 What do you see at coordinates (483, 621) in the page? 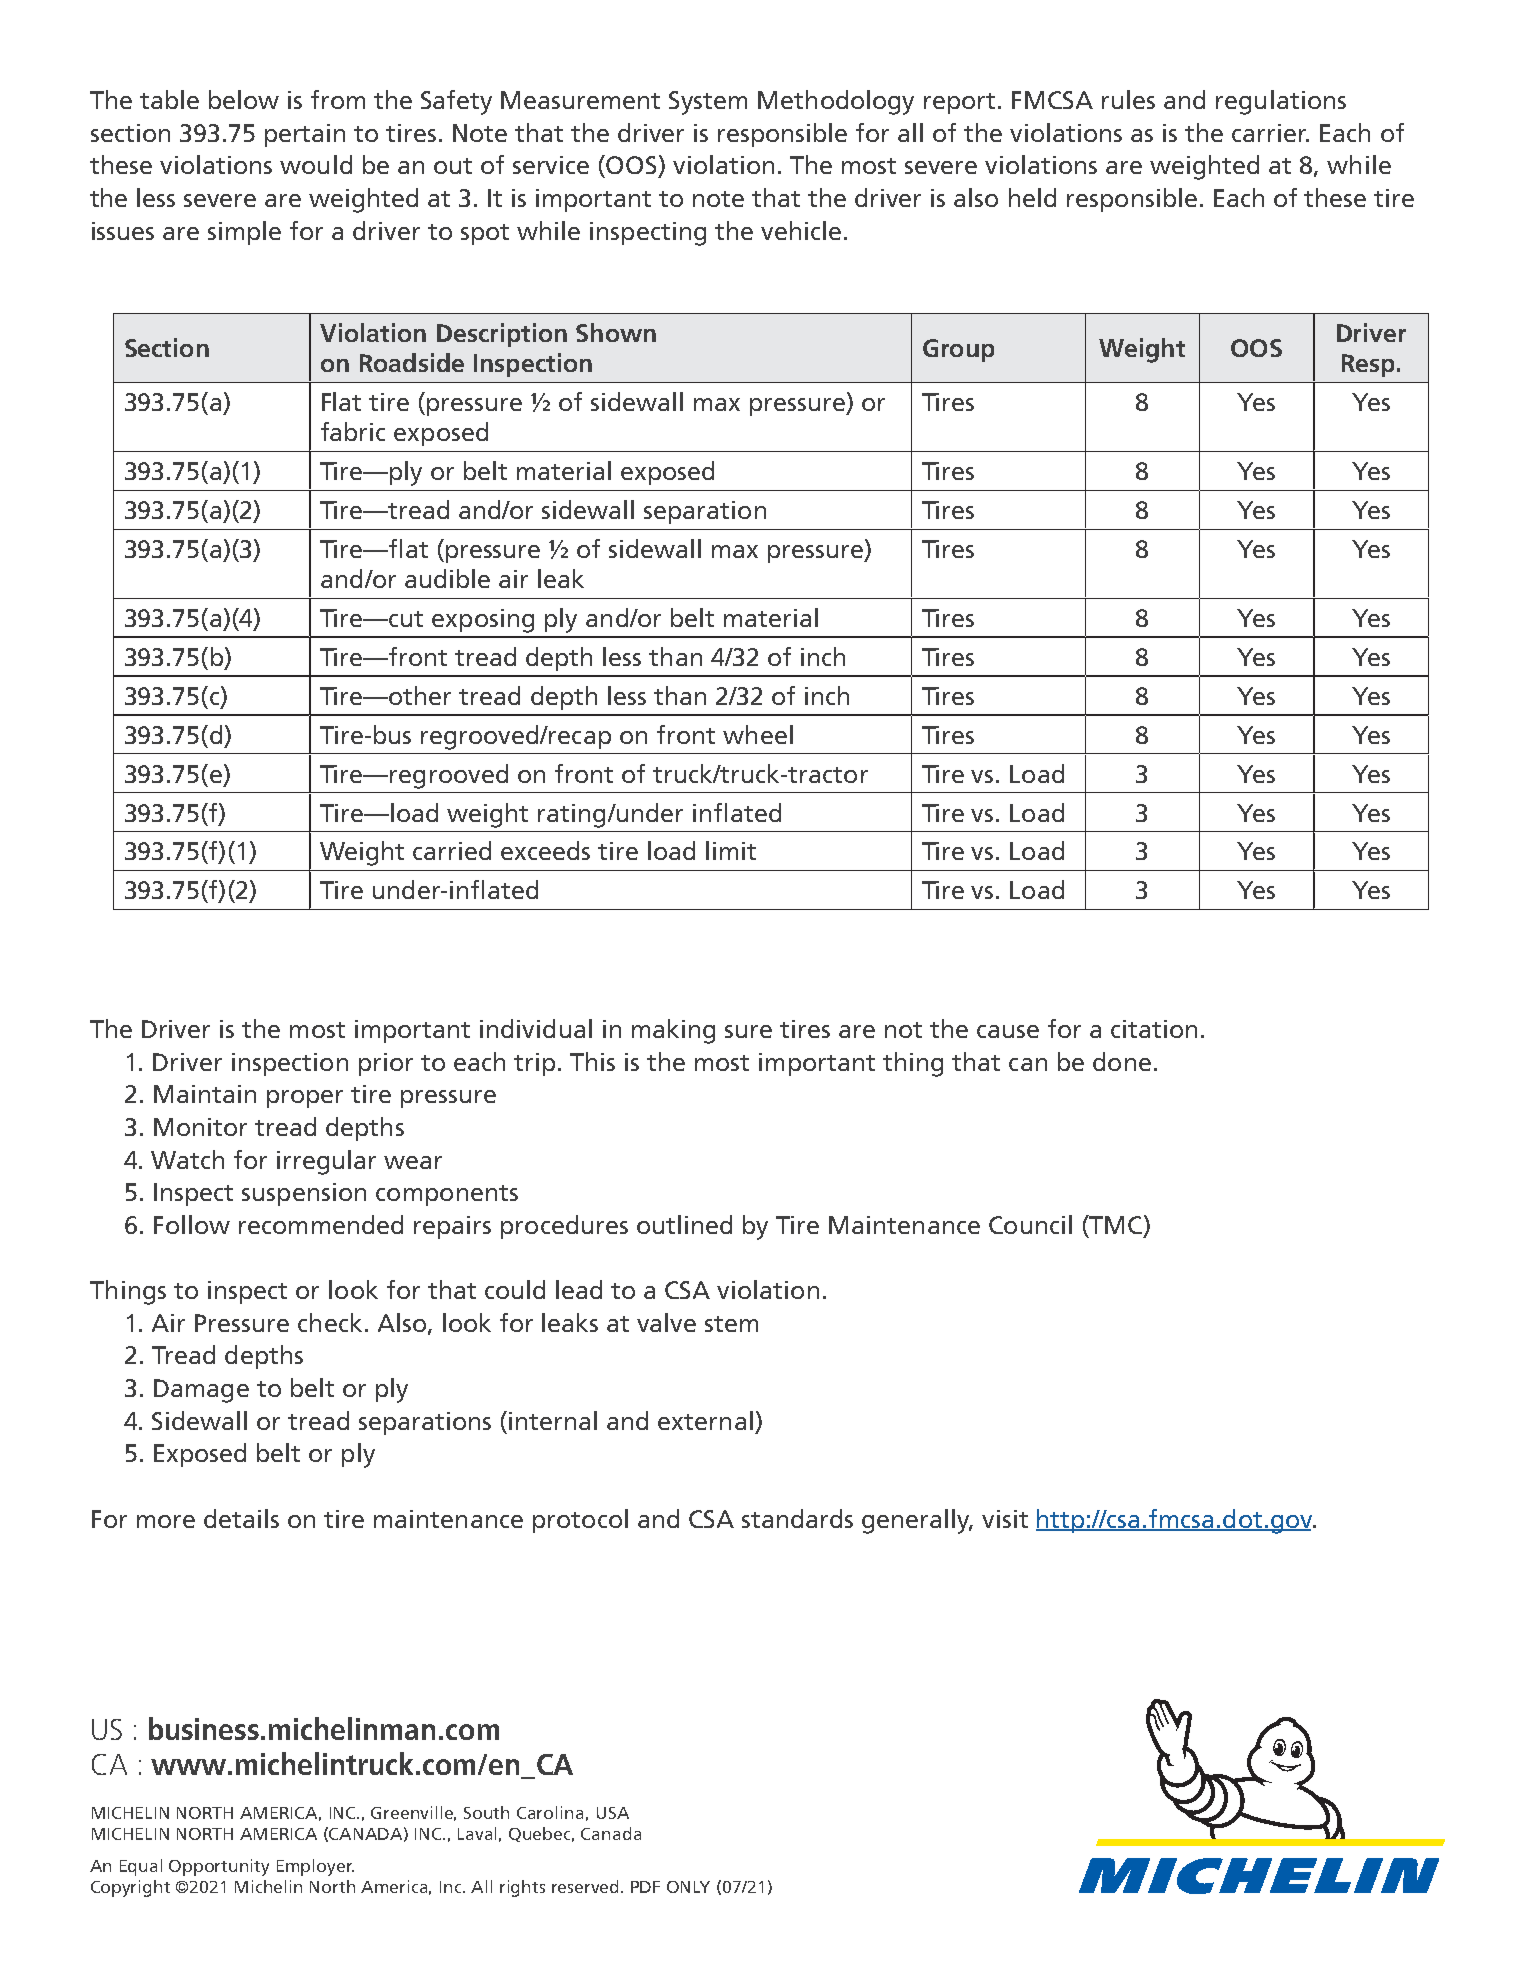
I see `exposing` at bounding box center [483, 621].
